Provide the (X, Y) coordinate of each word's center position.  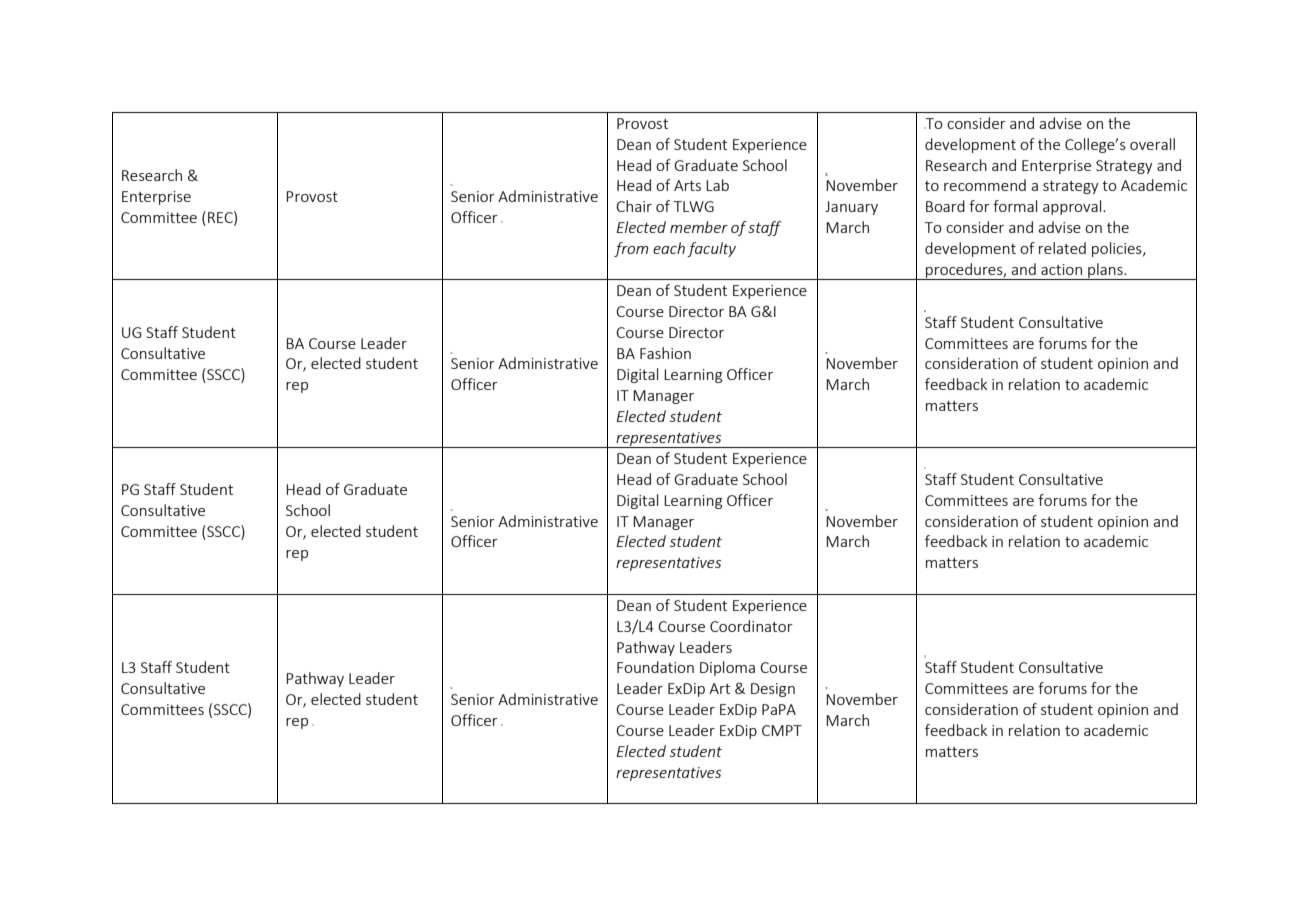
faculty (711, 249)
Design (773, 690)
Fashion (665, 353)
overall (1152, 144)
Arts (687, 185)
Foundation (655, 667)
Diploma (727, 668)
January (851, 208)
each (669, 248)
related (1062, 248)
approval (1073, 207)
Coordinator (751, 626)
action (1061, 269)
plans (1105, 271)
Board (945, 206)
